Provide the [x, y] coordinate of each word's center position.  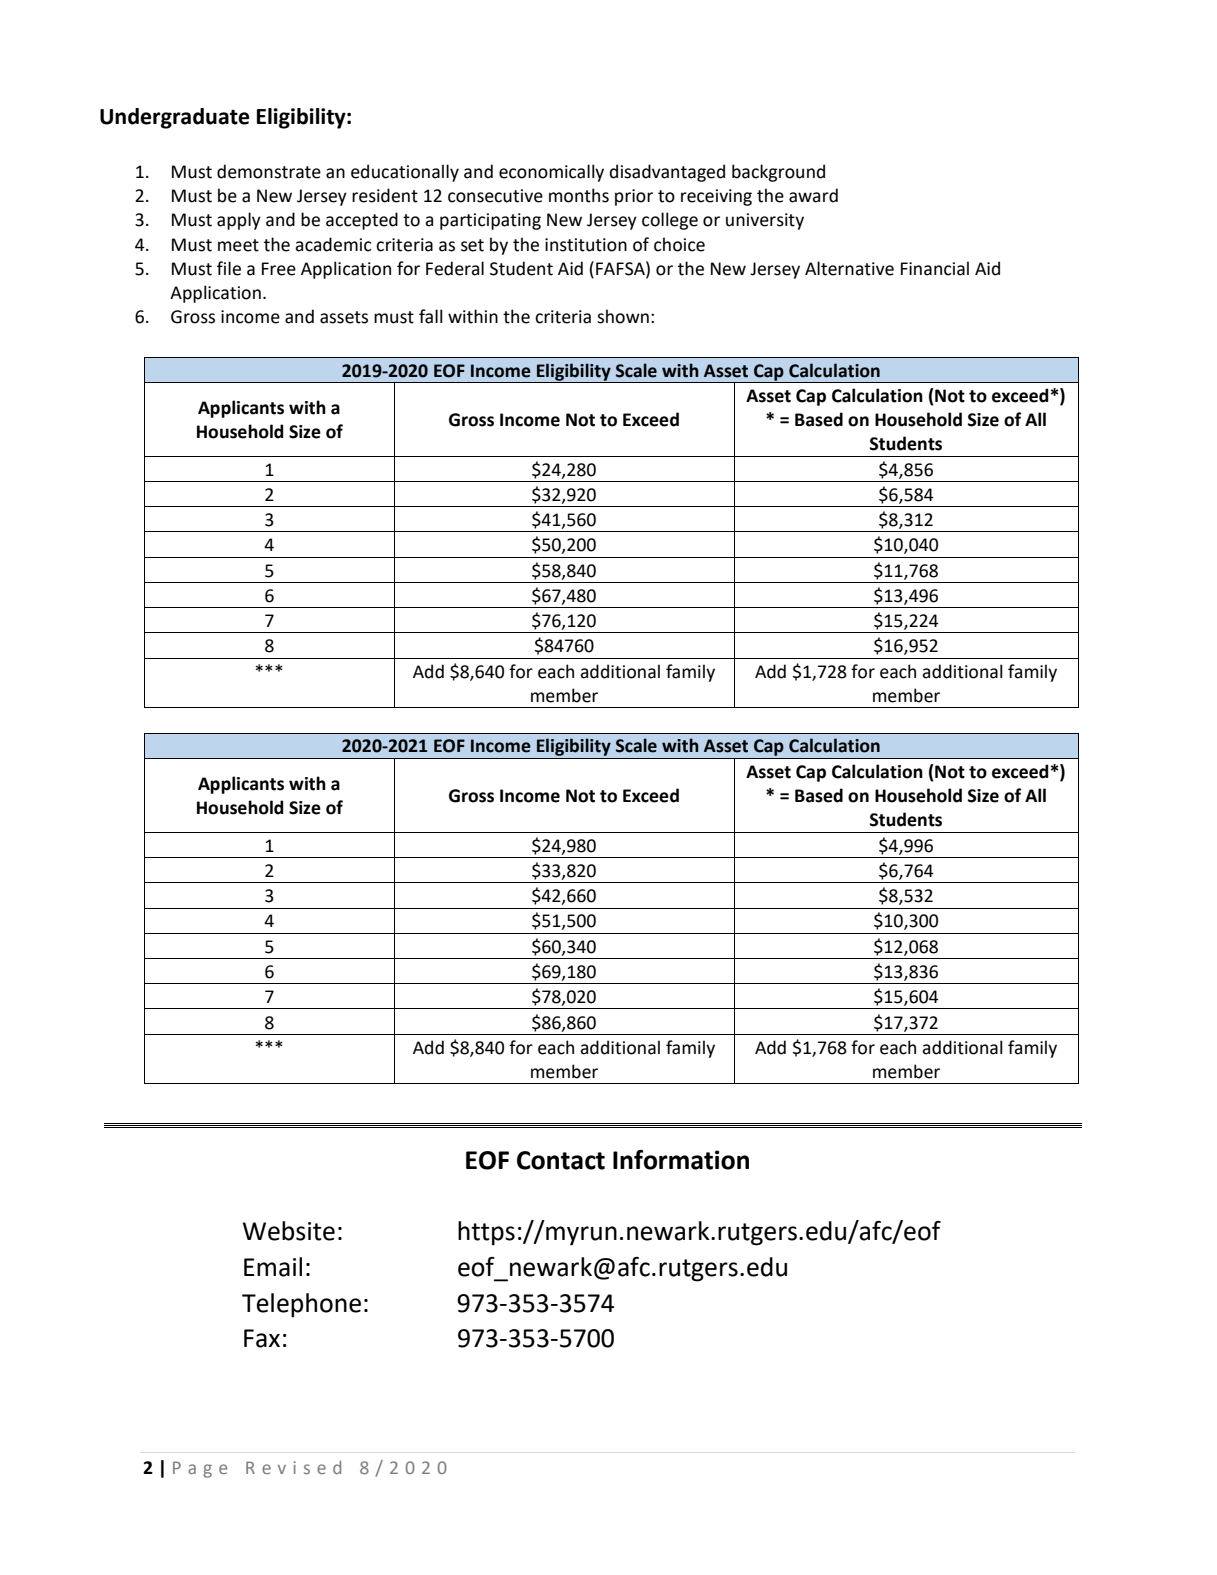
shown [623, 316]
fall [431, 316]
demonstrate [269, 171]
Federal [455, 268]
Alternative [849, 268]
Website [289, 1231]
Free [279, 269]
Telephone [301, 1305]
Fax [262, 1338]
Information [681, 1160]
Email [273, 1267]
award [813, 195]
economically [551, 173]
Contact [561, 1160]
